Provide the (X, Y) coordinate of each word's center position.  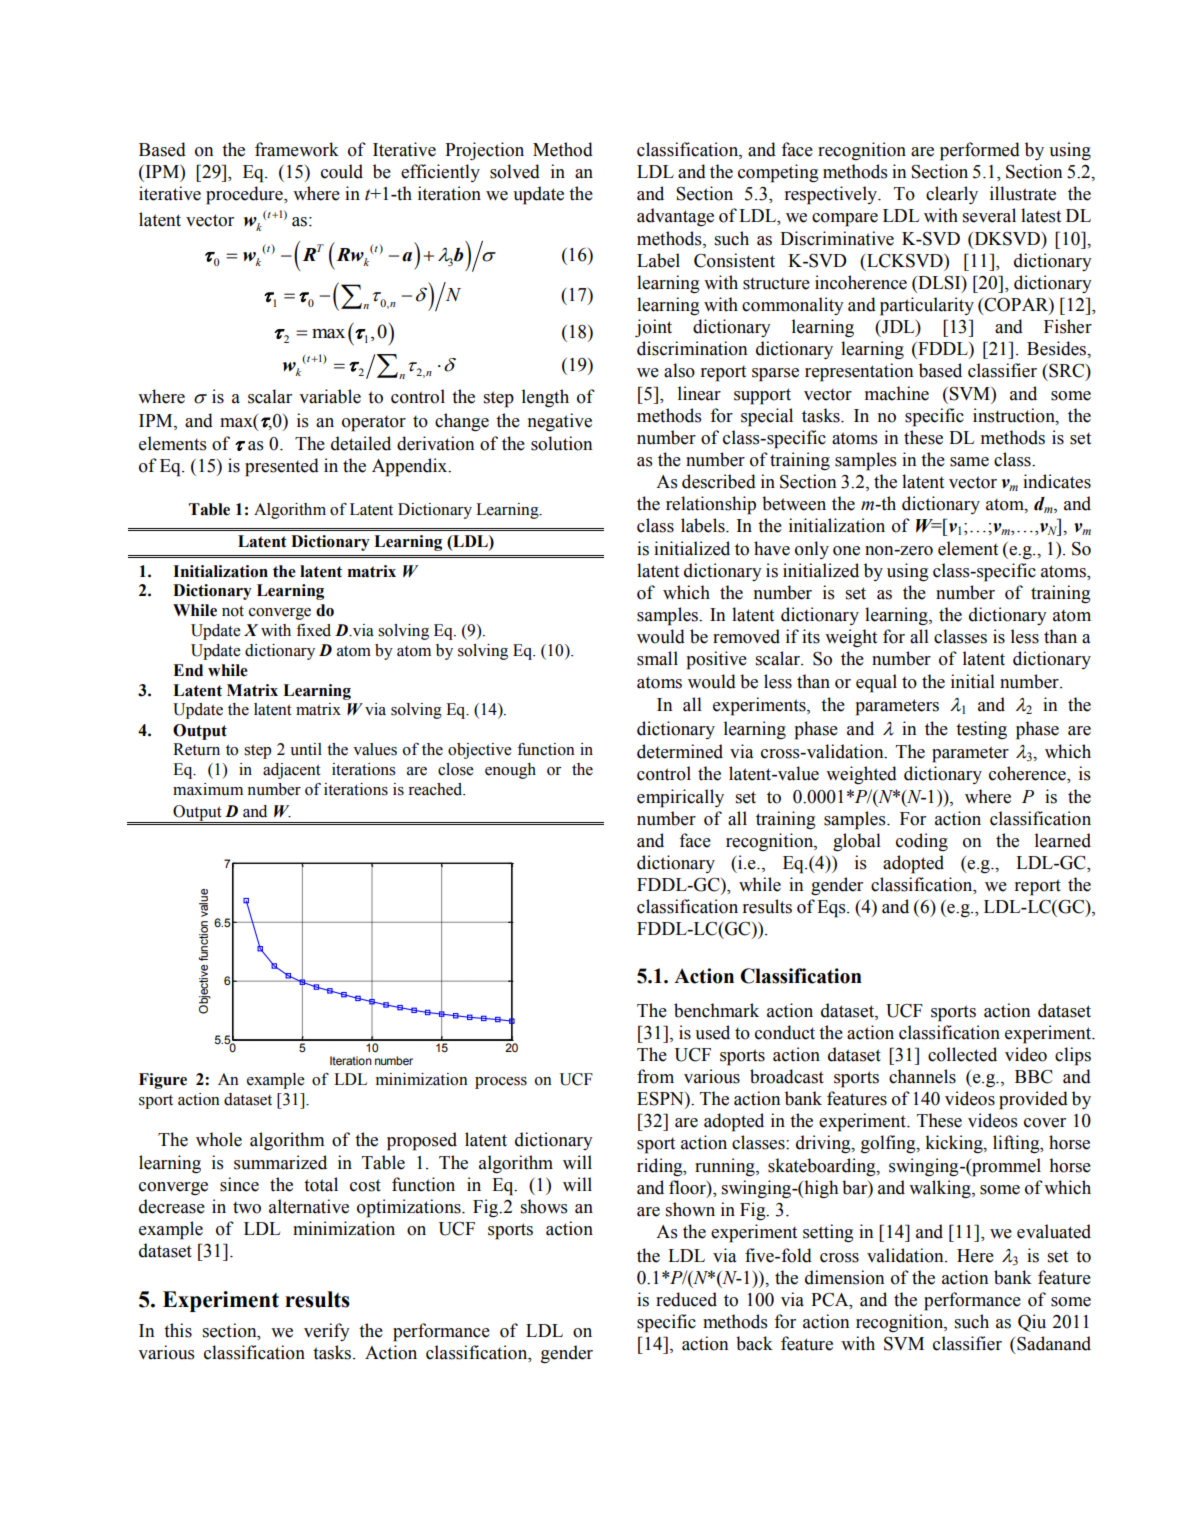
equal (876, 683)
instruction (1015, 415)
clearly (952, 195)
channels (922, 1076)
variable (330, 396)
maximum (208, 789)
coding (922, 842)
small (657, 658)
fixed (313, 630)
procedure (245, 195)
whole (219, 1139)
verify (327, 1332)
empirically (680, 798)
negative (560, 422)
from (655, 1076)
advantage (675, 217)
